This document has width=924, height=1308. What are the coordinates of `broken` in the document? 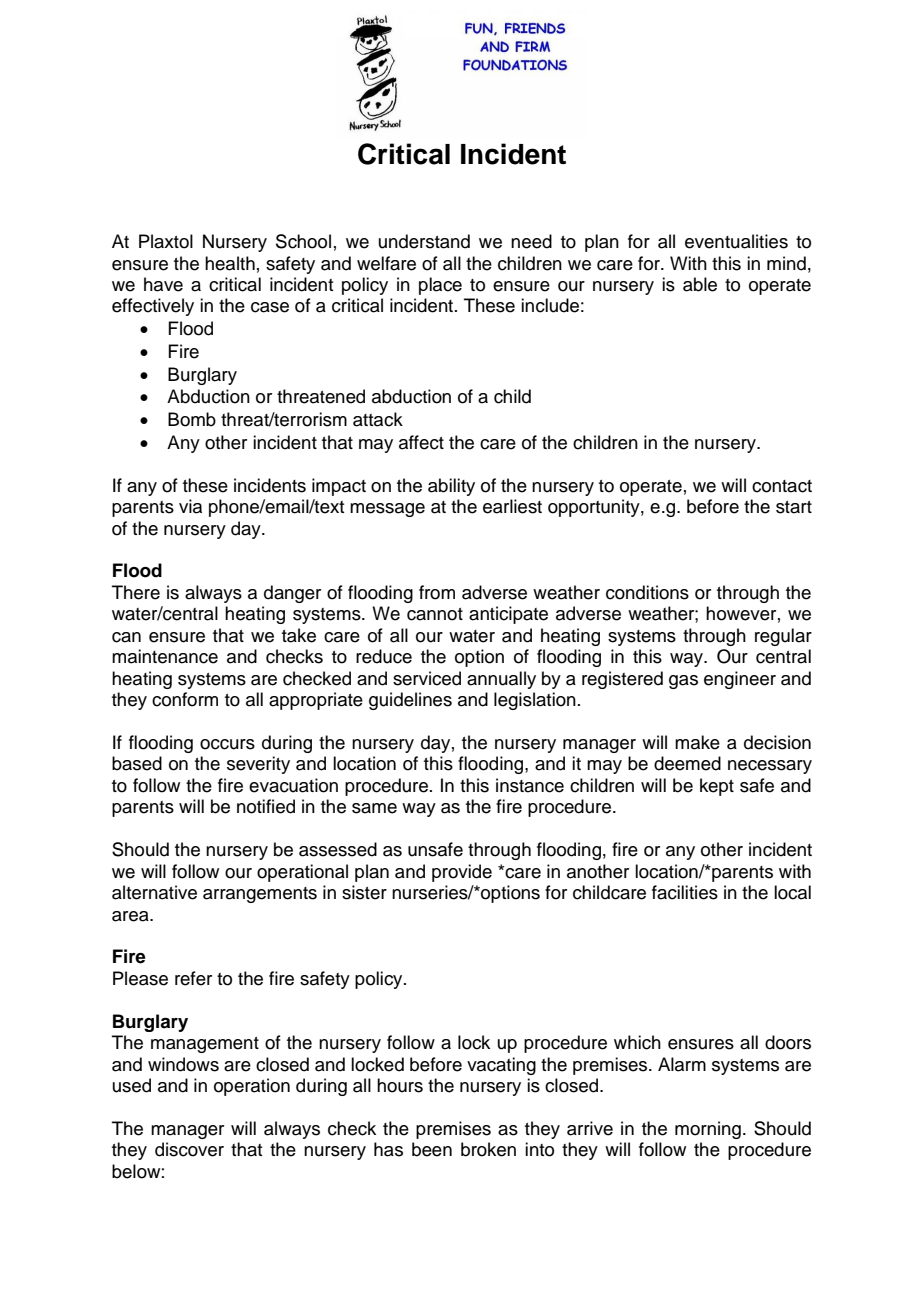 It's located at (488, 1149).
